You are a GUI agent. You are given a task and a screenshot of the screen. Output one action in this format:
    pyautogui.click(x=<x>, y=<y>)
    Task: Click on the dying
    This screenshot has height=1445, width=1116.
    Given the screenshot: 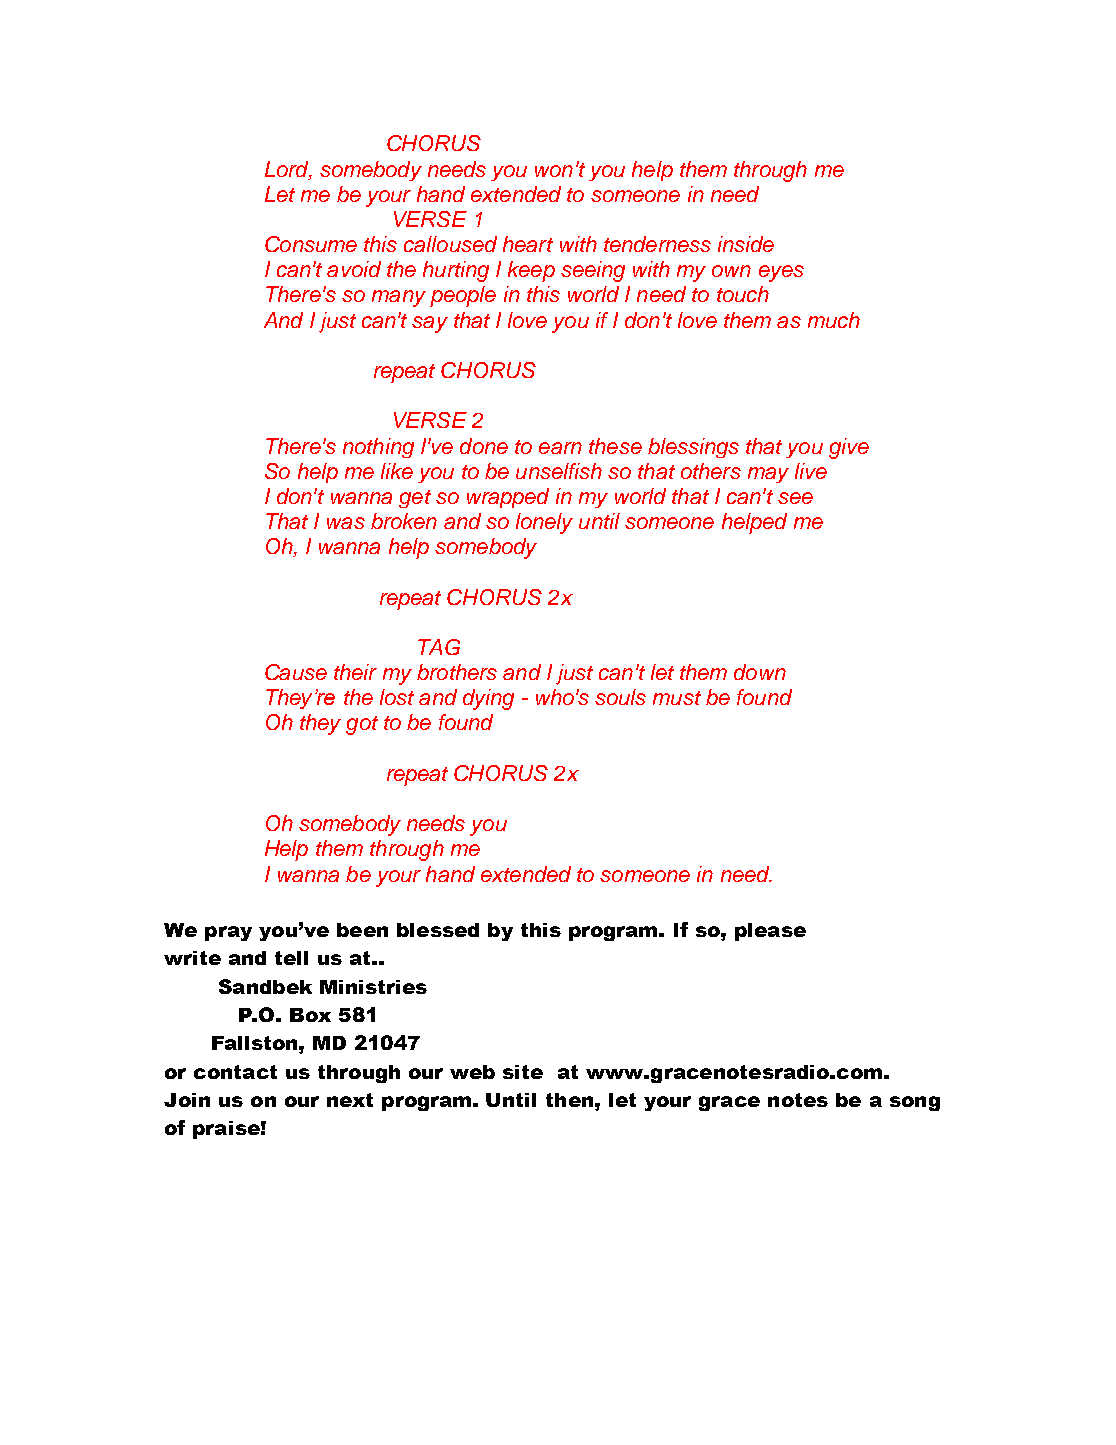 What is the action you would take?
    pyautogui.click(x=488, y=699)
